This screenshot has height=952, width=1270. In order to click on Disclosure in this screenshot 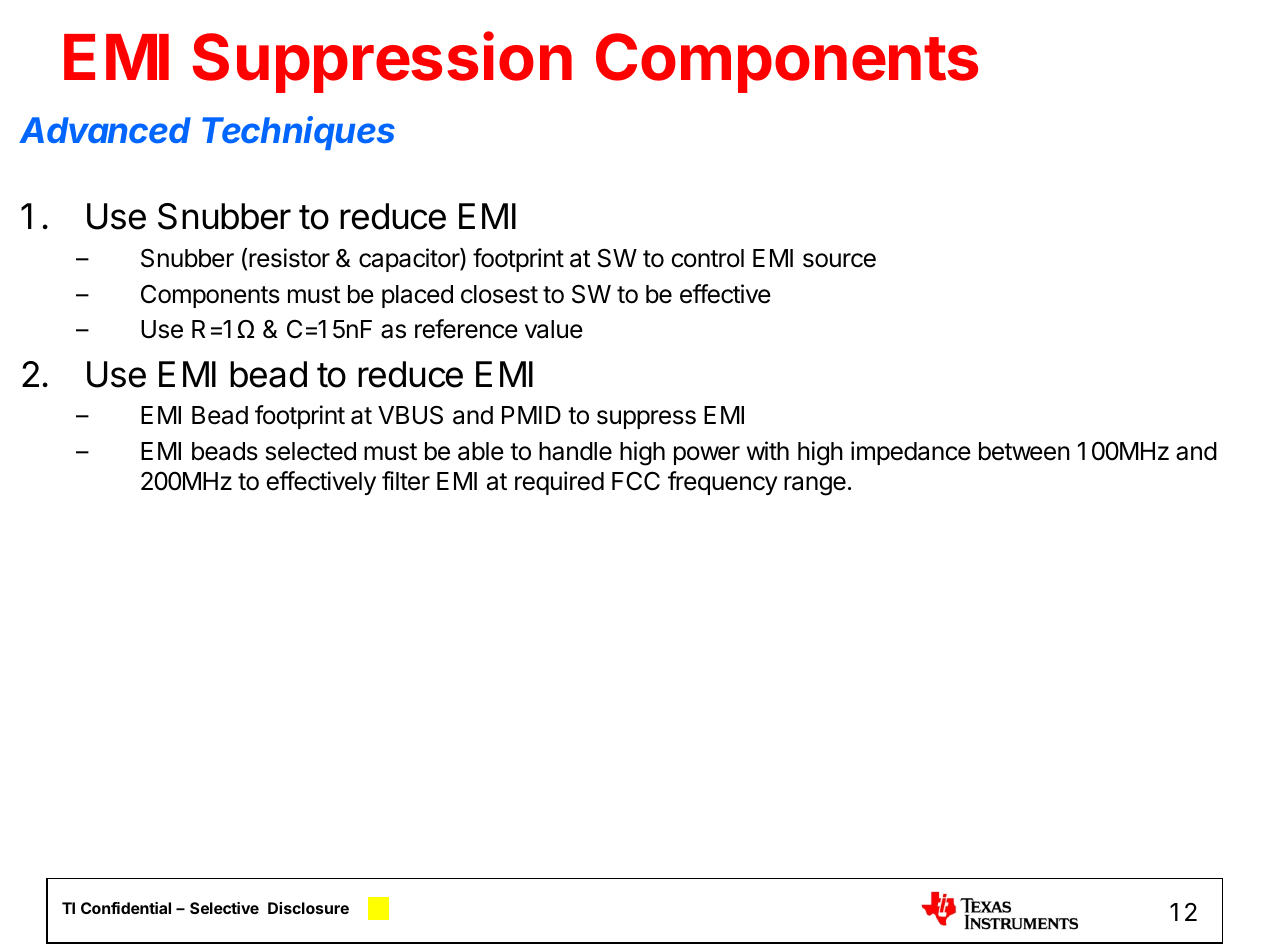, I will do `click(308, 908)`.
